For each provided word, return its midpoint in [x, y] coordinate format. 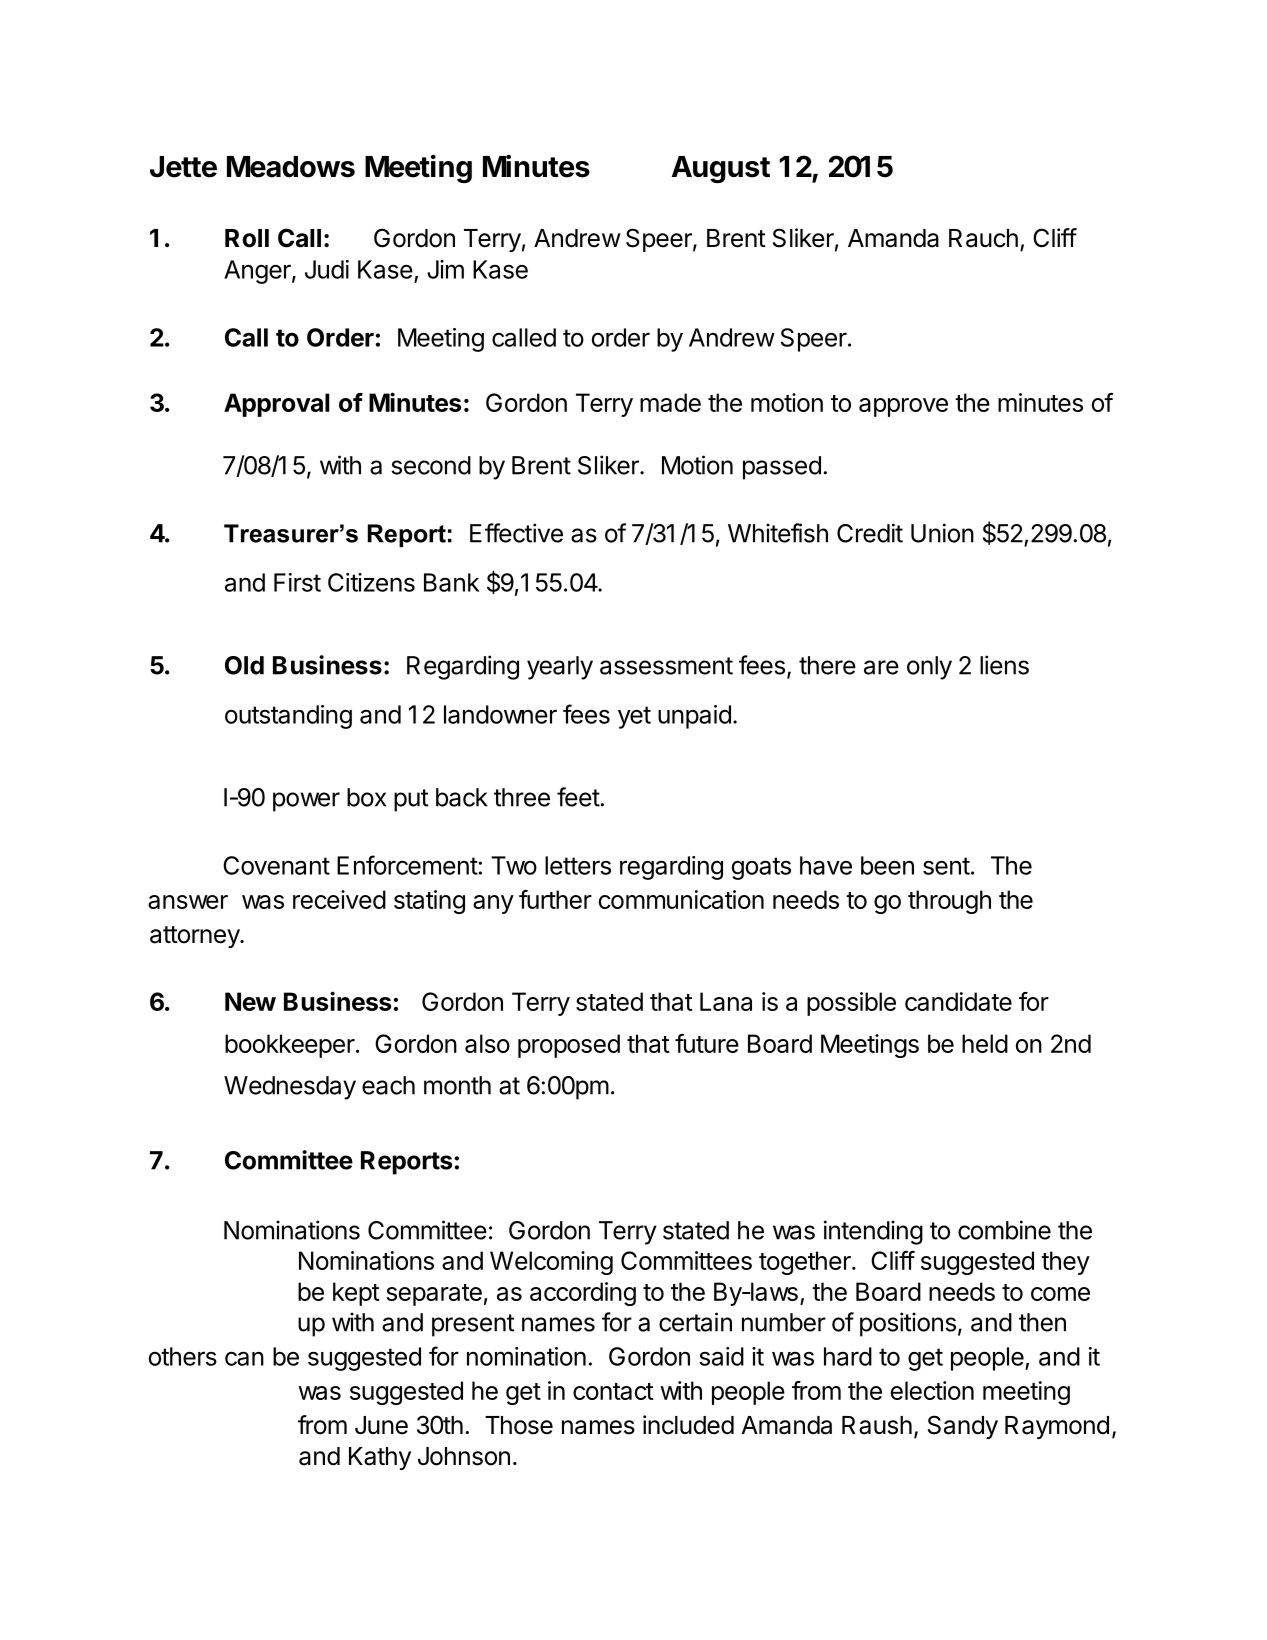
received [339, 899]
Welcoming [551, 1263]
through [949, 902]
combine [1004, 1230]
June [381, 1425]
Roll [247, 238]
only [929, 668]
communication [681, 899]
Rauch [983, 238]
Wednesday [290, 1088]
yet [634, 717]
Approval [276, 405]
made [670, 402]
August [721, 170]
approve [903, 407]
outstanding [288, 717]
